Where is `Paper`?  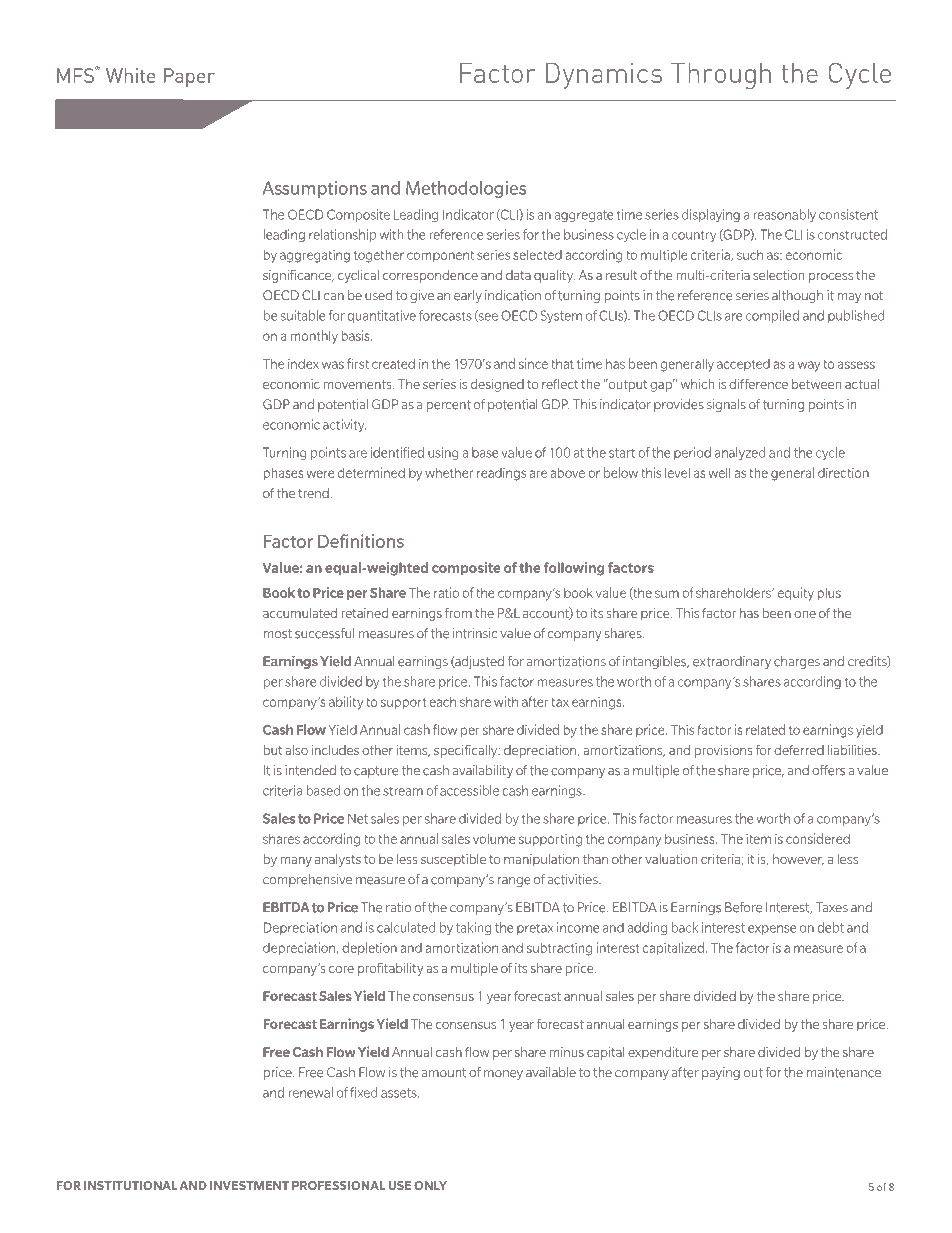
Paper is located at coordinates (189, 77).
